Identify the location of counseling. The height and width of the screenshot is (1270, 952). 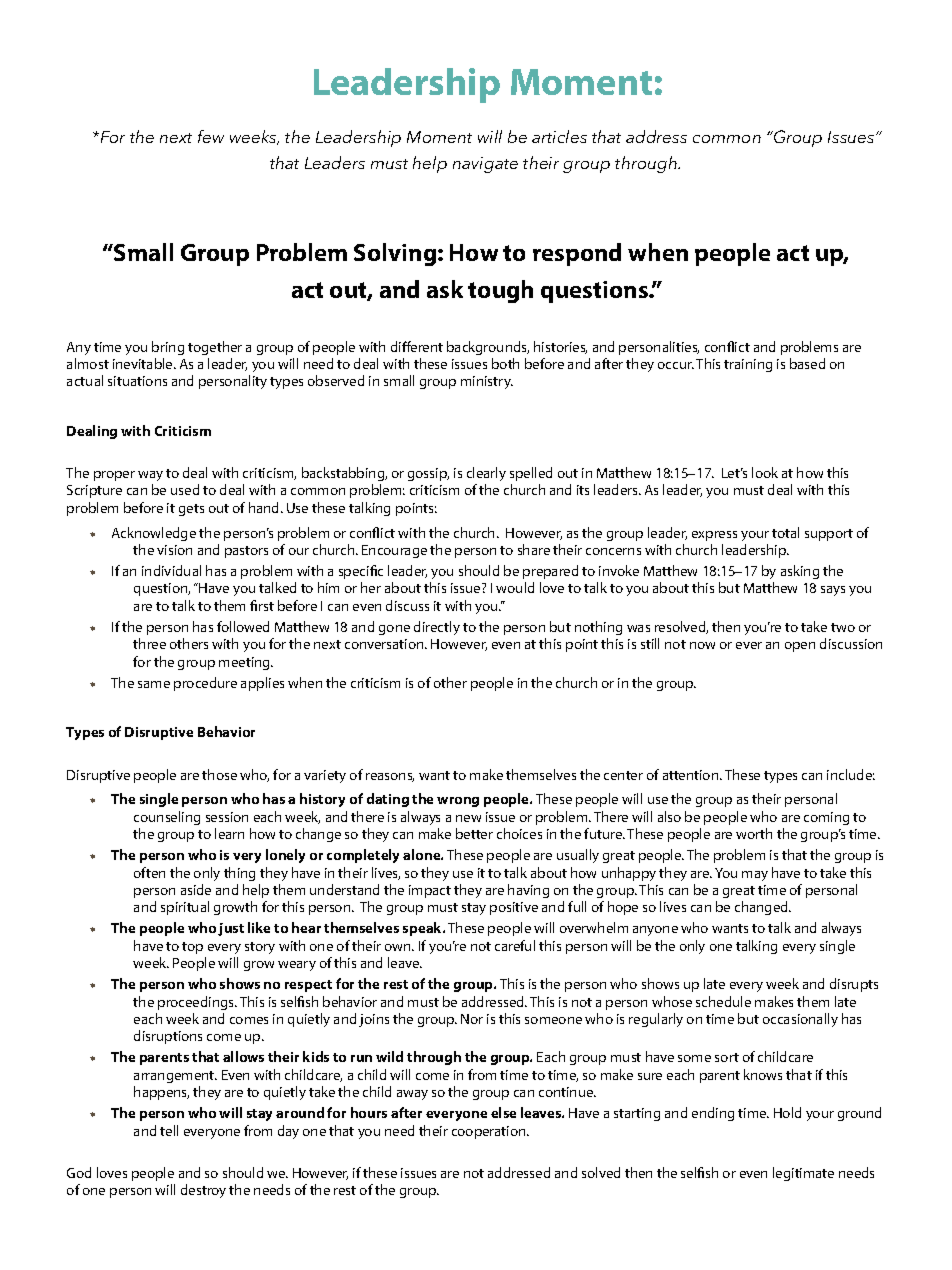
(167, 818).
